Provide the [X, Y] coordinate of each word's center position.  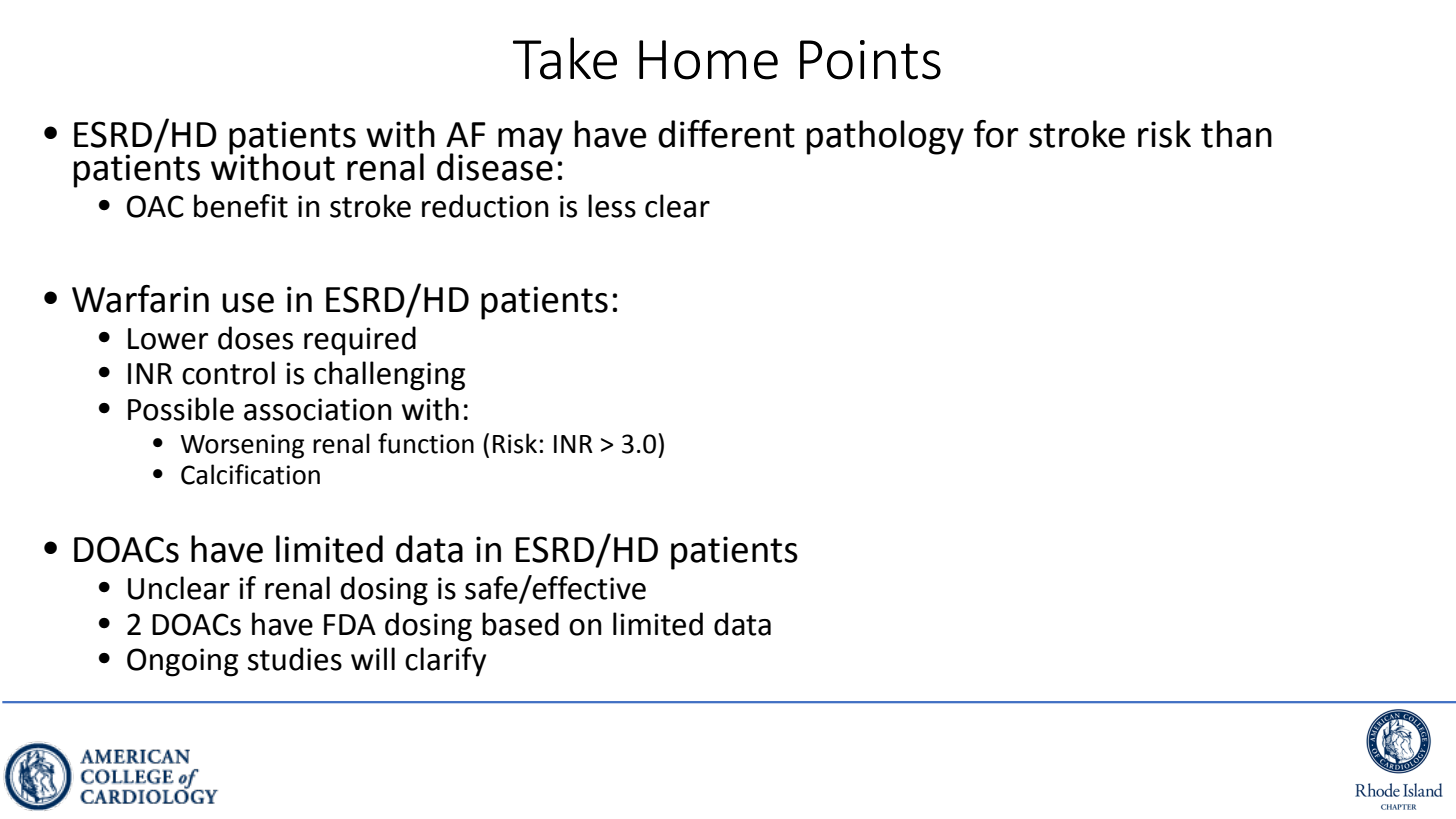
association [318, 409]
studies [295, 659]
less [612, 206]
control [228, 373]
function [426, 443]
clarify [445, 662]
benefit [241, 206]
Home [708, 60]
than [1236, 134]
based [520, 624]
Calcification [250, 474]
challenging [389, 376]
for [996, 134]
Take [565, 58]
